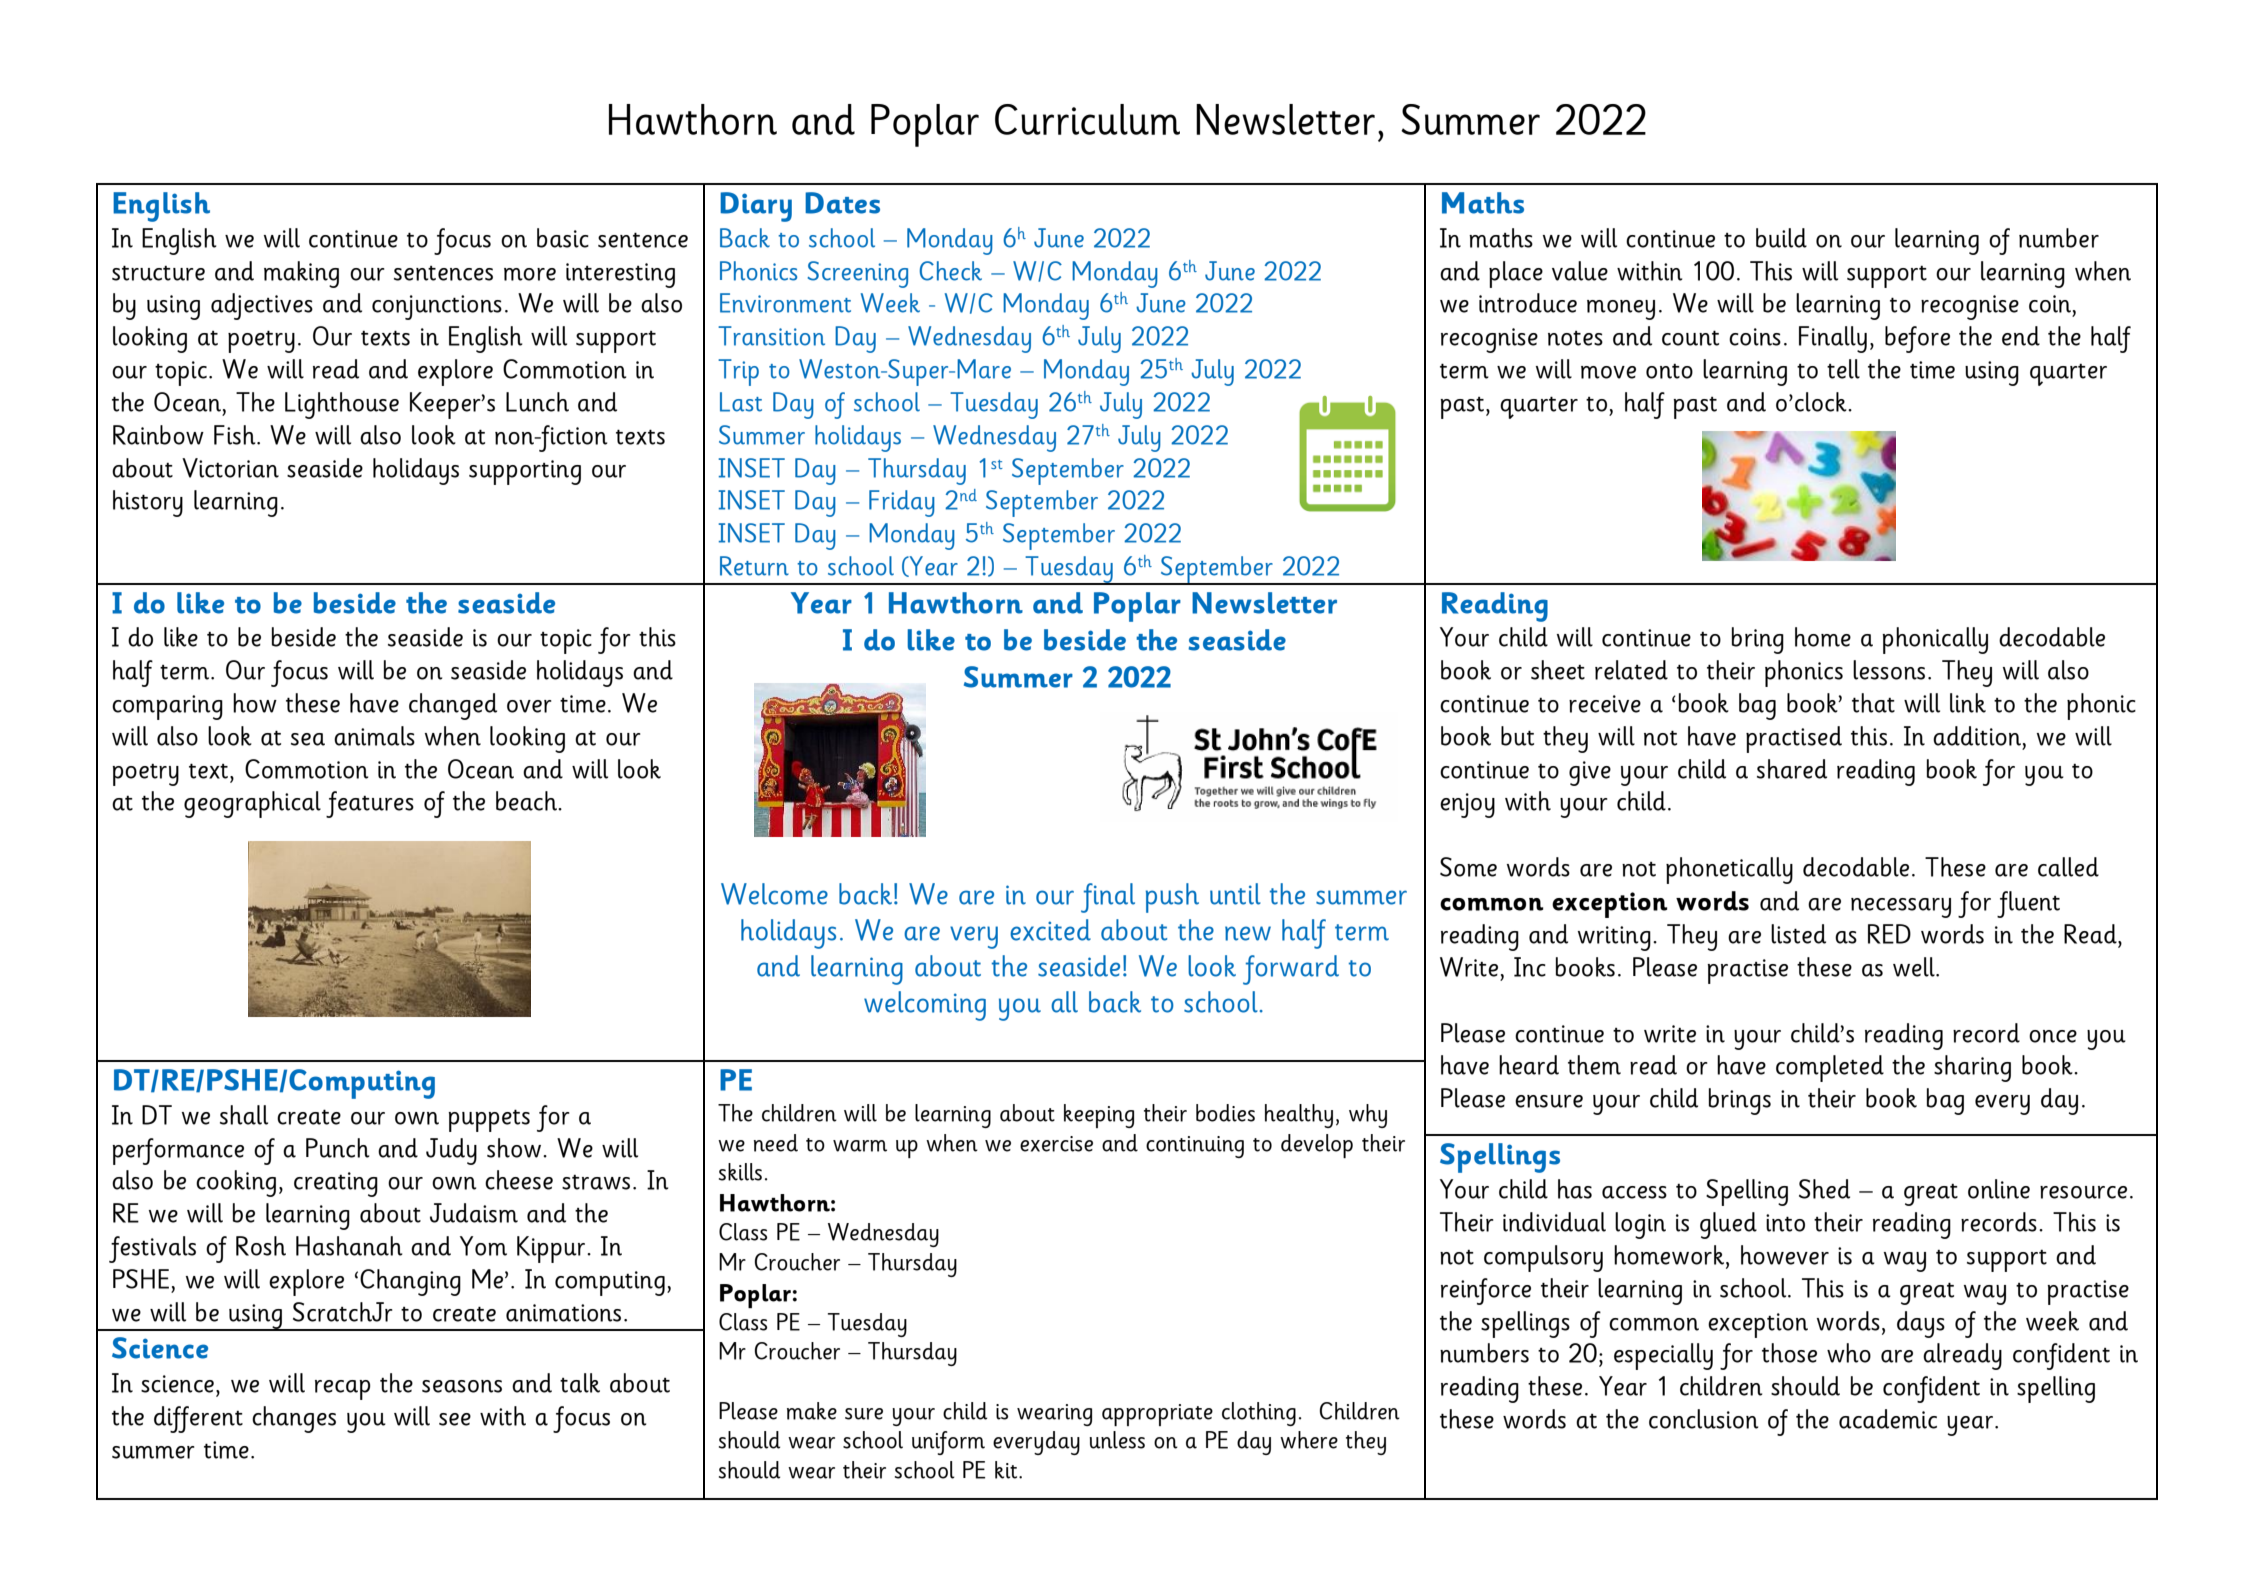 The width and height of the screenshot is (2254, 1594). I want to click on push, so click(1172, 898).
